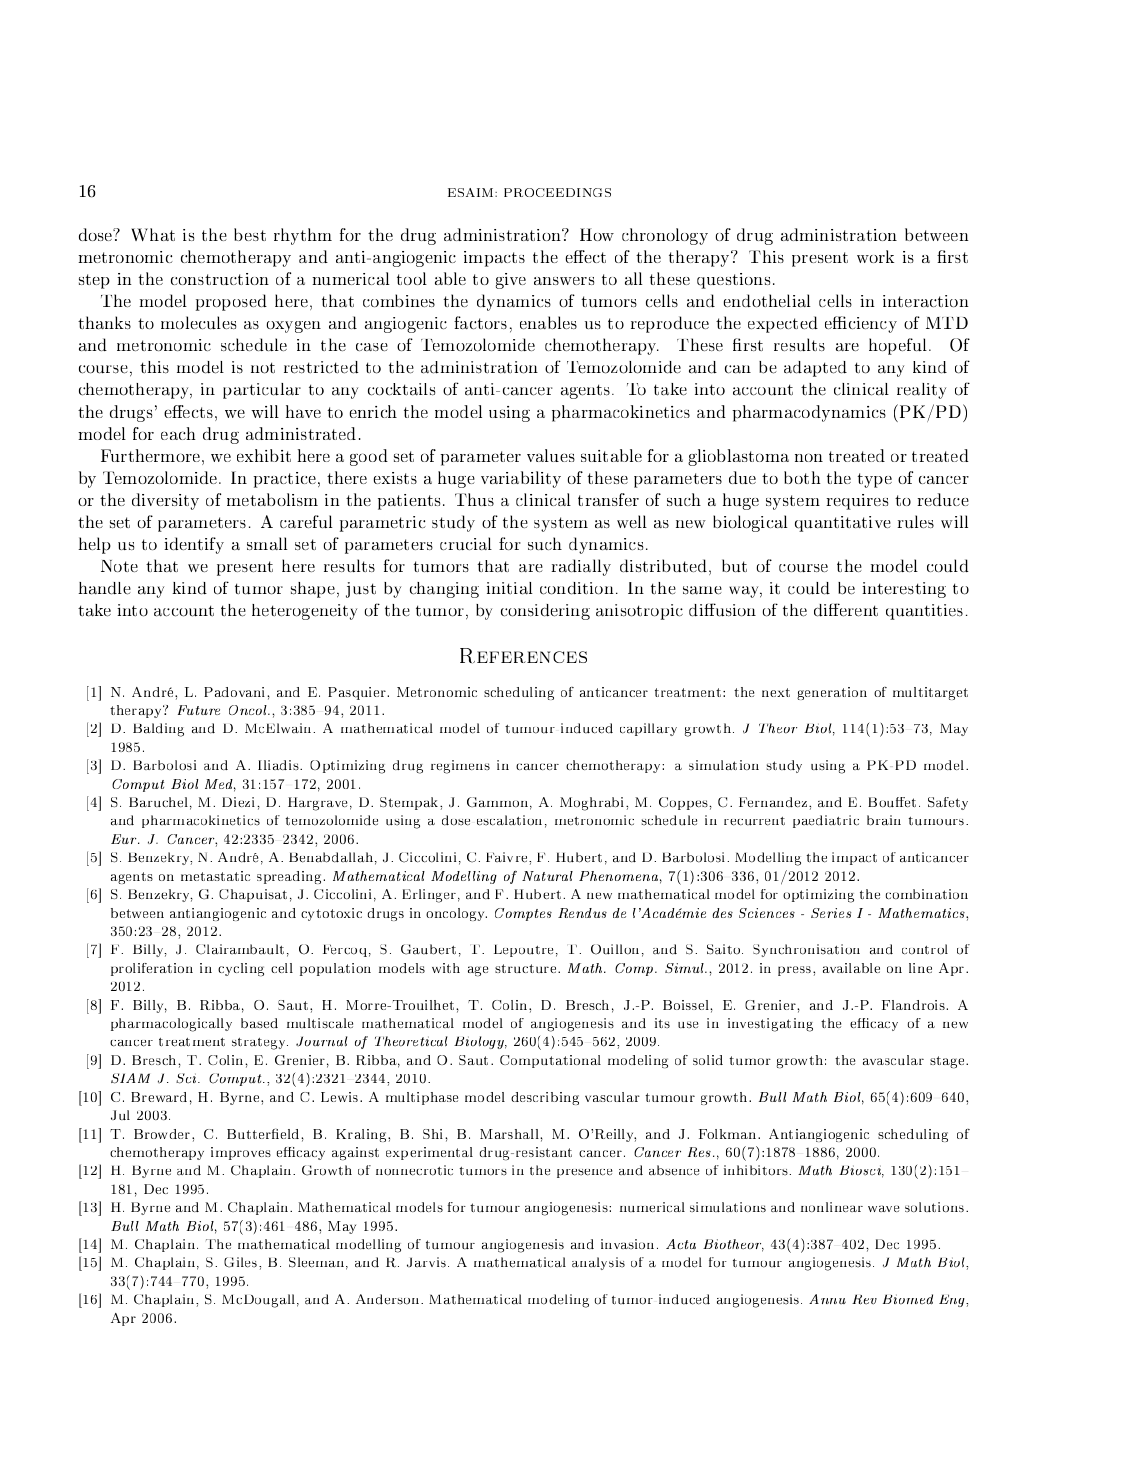  I want to click on Giles, so click(242, 1262).
